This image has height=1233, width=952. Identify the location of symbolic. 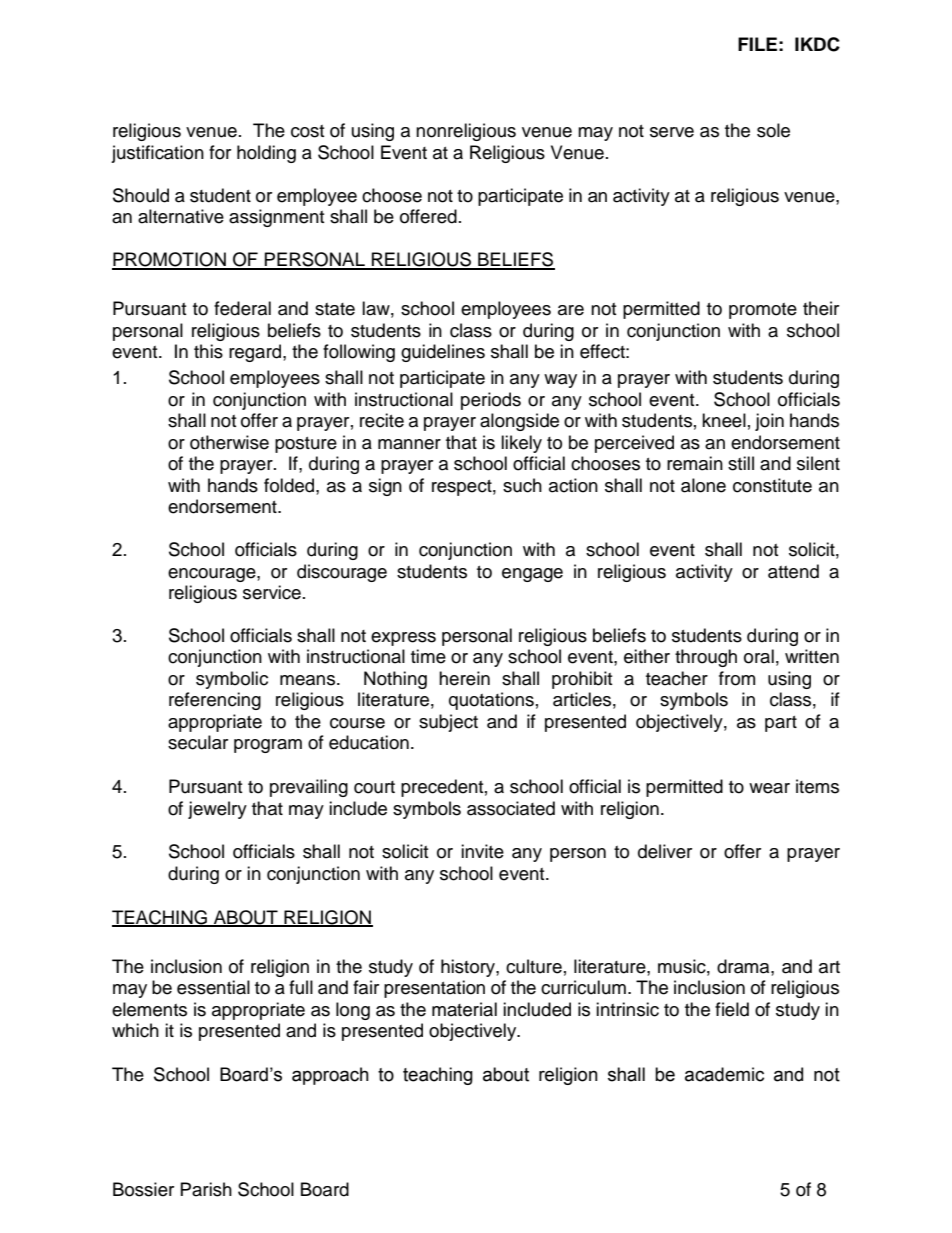
(232, 680).
